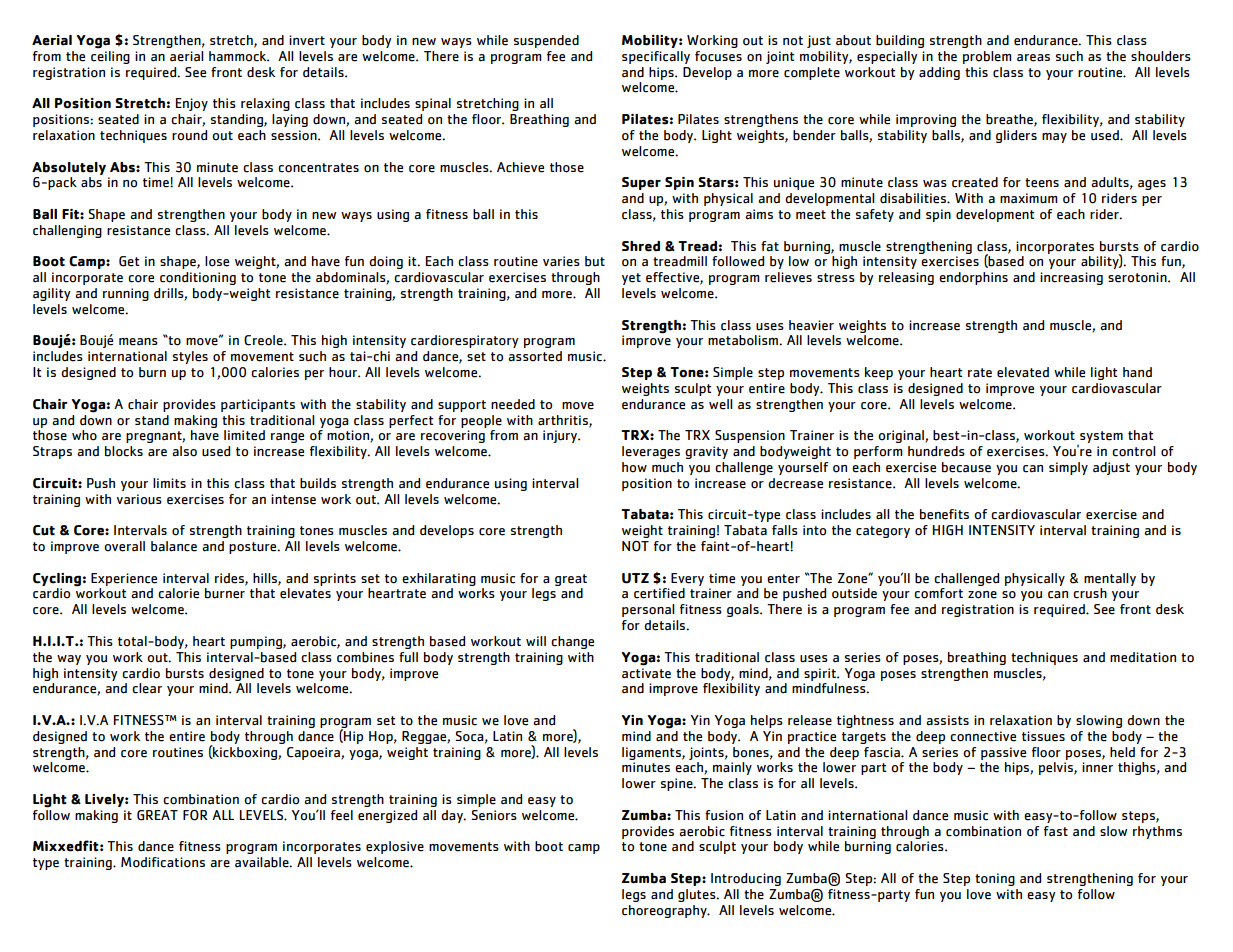 This screenshot has height=952, width=1233. Describe the element at coordinates (1056, 831) in the screenshot. I see `fast` at that location.
